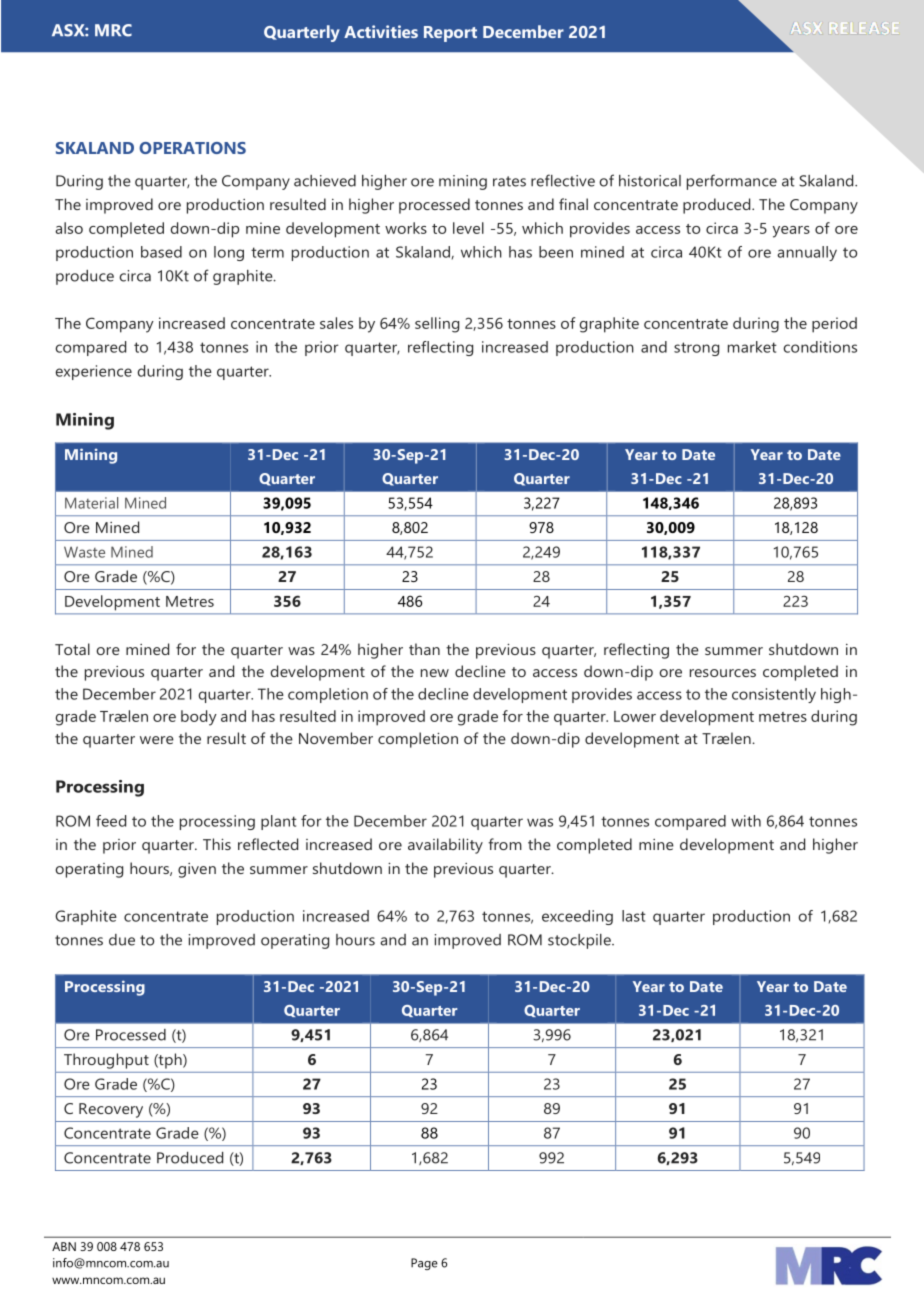 This image has width=924, height=1308. What do you see at coordinates (732, 182) in the image?
I see `performance` at bounding box center [732, 182].
